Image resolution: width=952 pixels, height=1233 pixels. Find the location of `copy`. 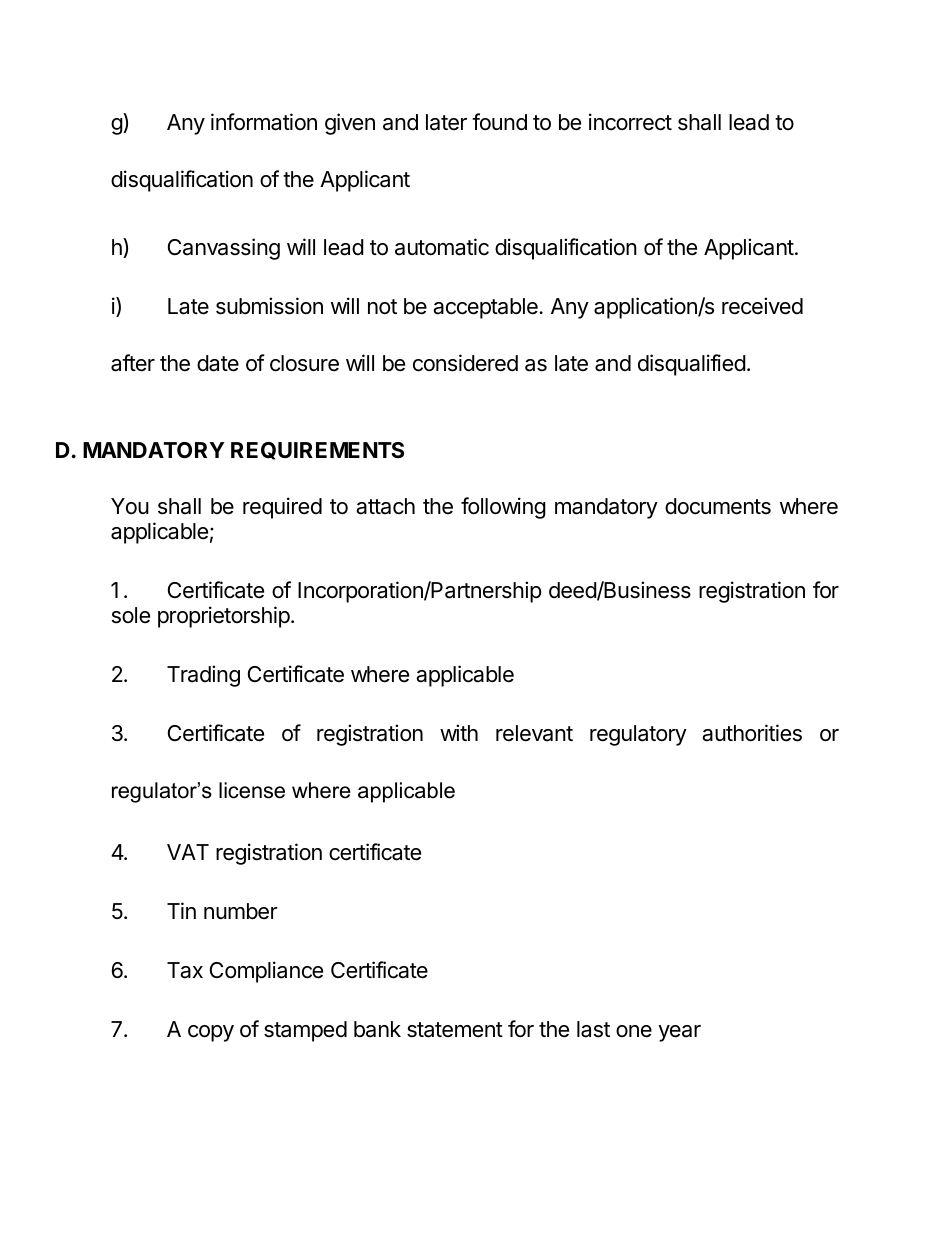

copy is located at coordinates (211, 1033).
